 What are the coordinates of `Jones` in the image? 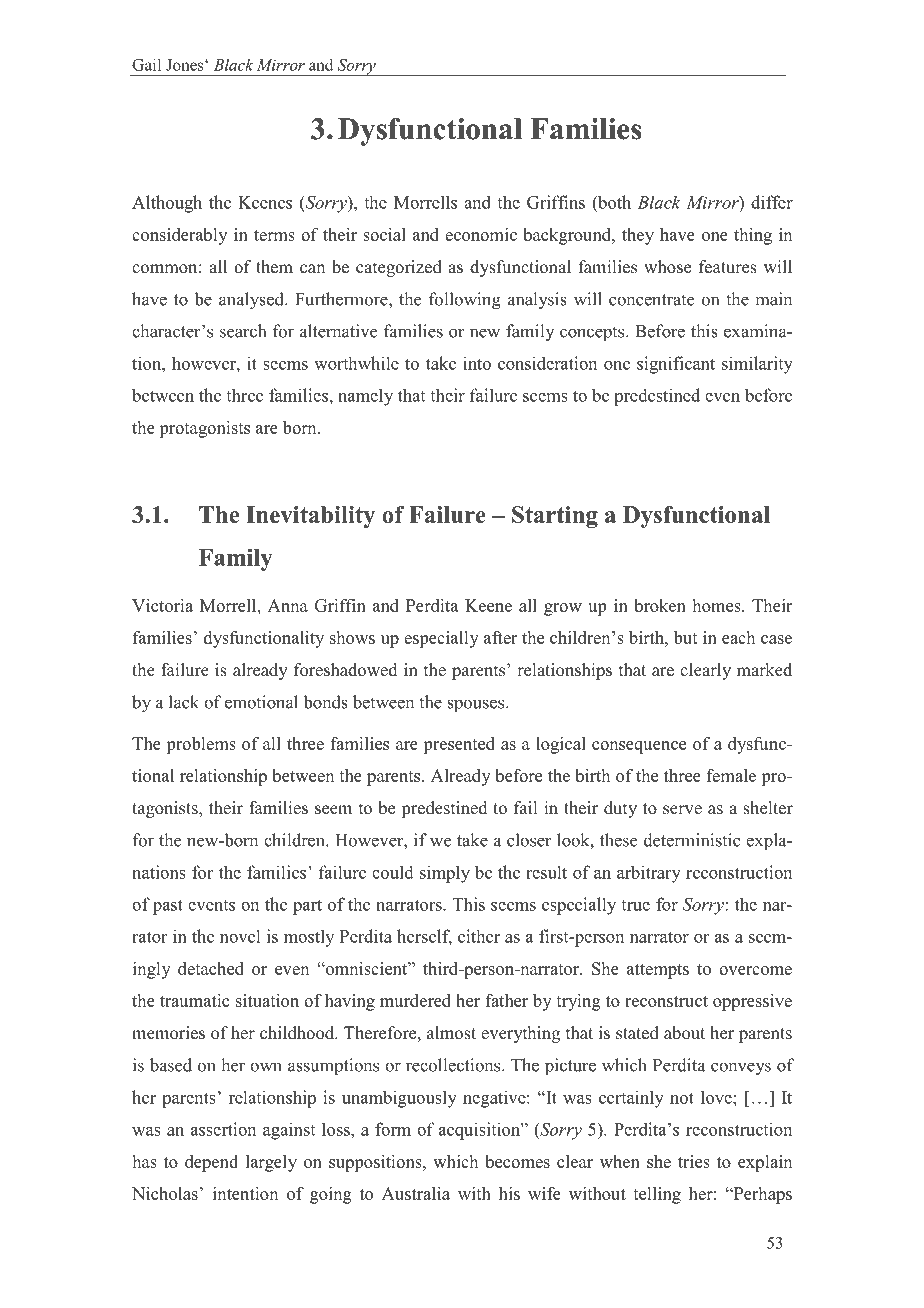 It's located at (186, 65).
